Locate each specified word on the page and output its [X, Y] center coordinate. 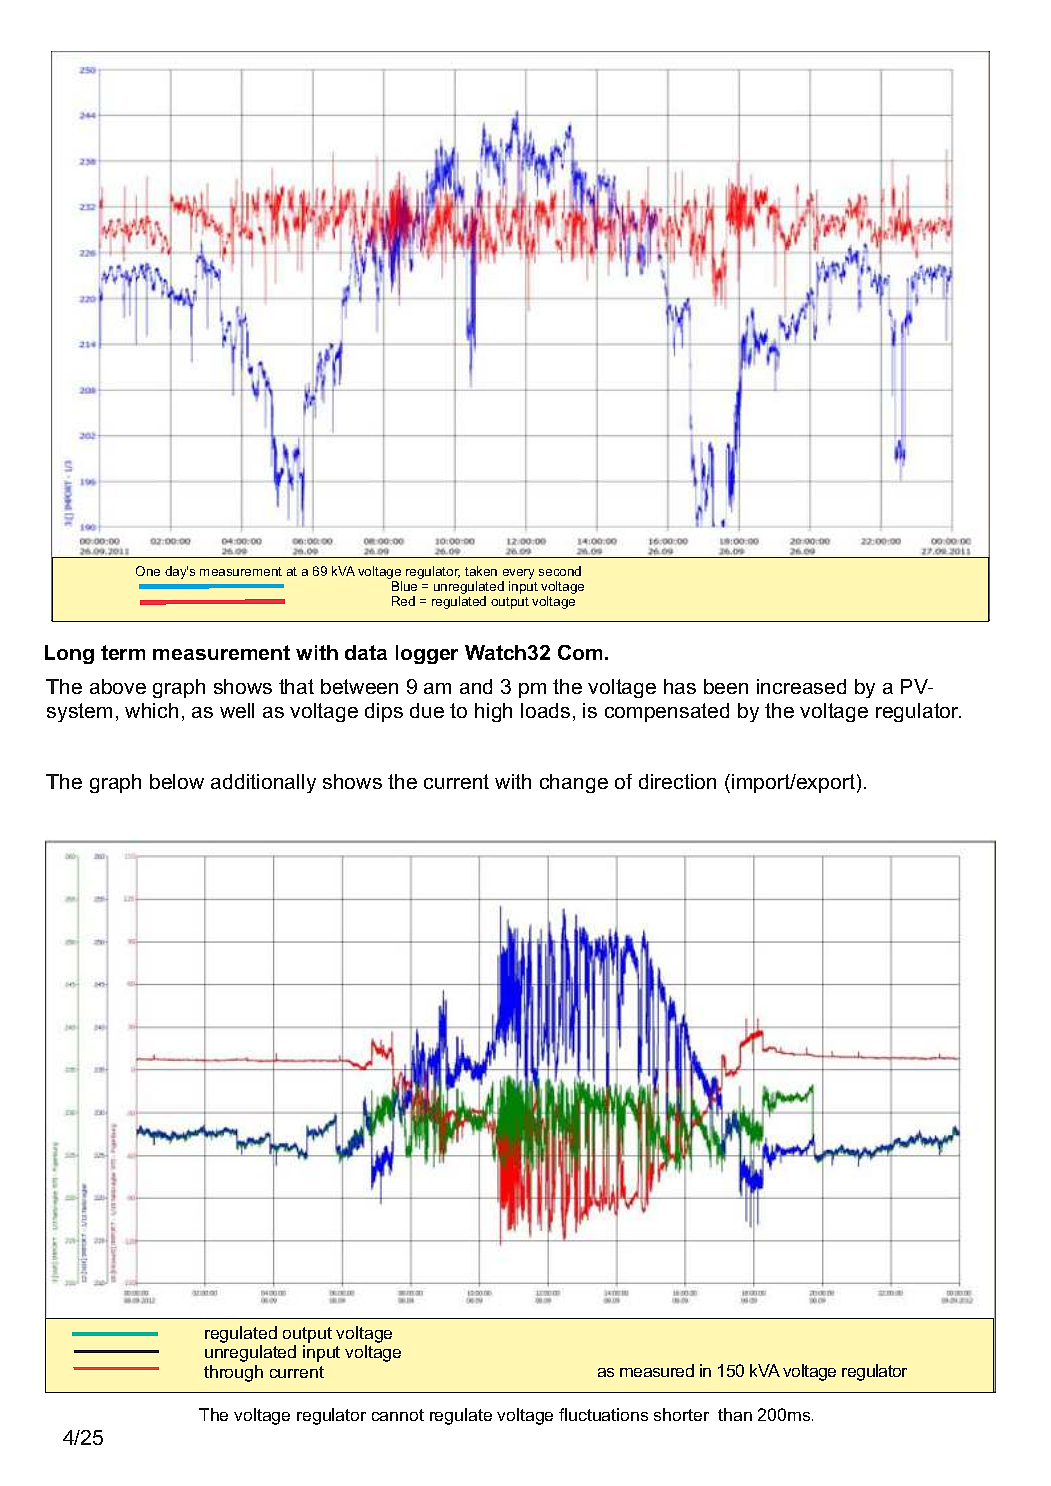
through [233, 1373]
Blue [404, 586]
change [574, 783]
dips [384, 712]
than [735, 1414]
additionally [263, 783]
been [726, 686]
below [177, 781]
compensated [667, 712]
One [148, 571]
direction [677, 781]
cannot [398, 1415]
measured [657, 1370]
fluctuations [603, 1414]
